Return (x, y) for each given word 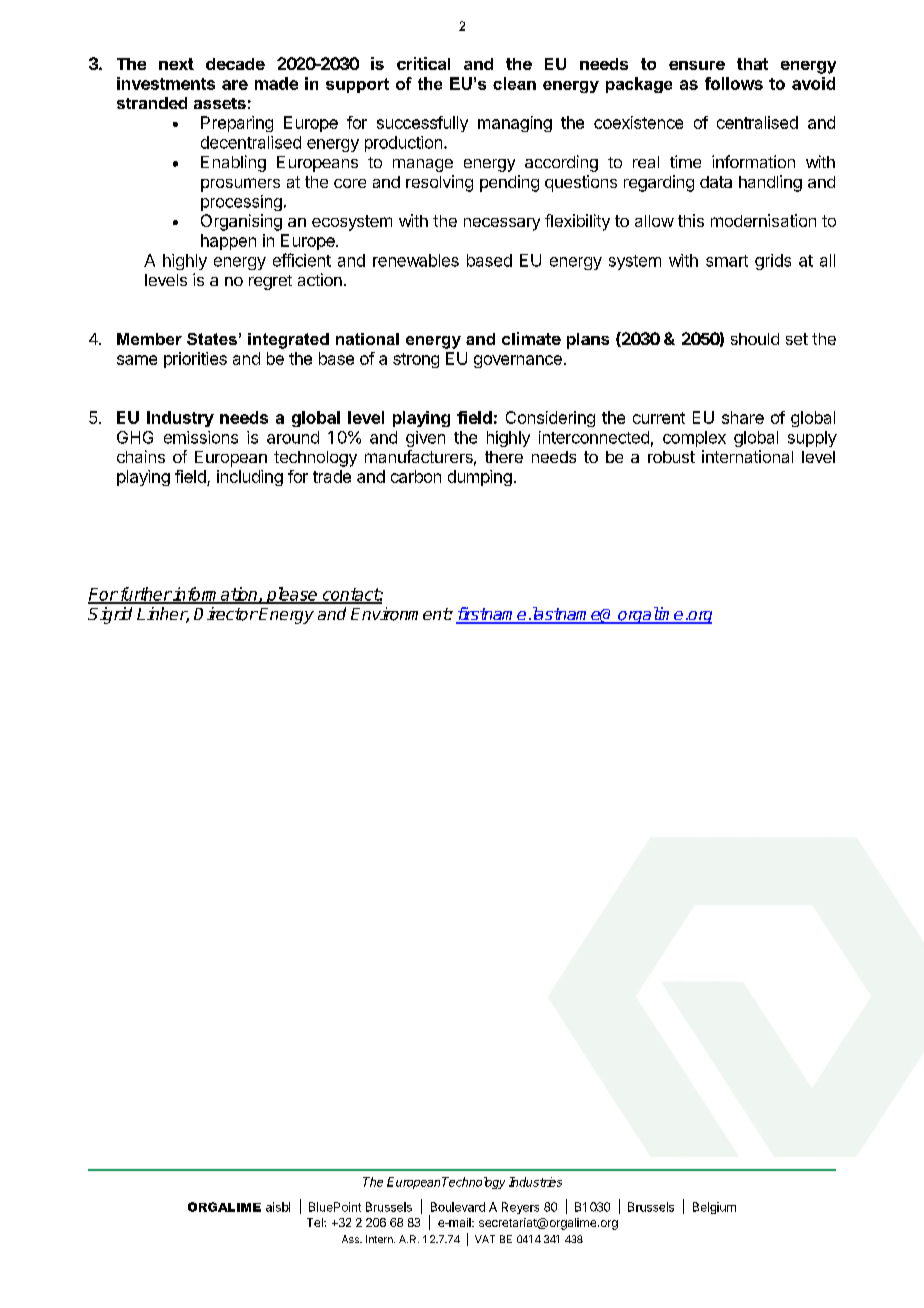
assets (220, 103)
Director (226, 614)
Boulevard (458, 1207)
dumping (480, 478)
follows (734, 83)
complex (694, 439)
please (292, 595)
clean (514, 83)
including (250, 478)
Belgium (714, 1208)
